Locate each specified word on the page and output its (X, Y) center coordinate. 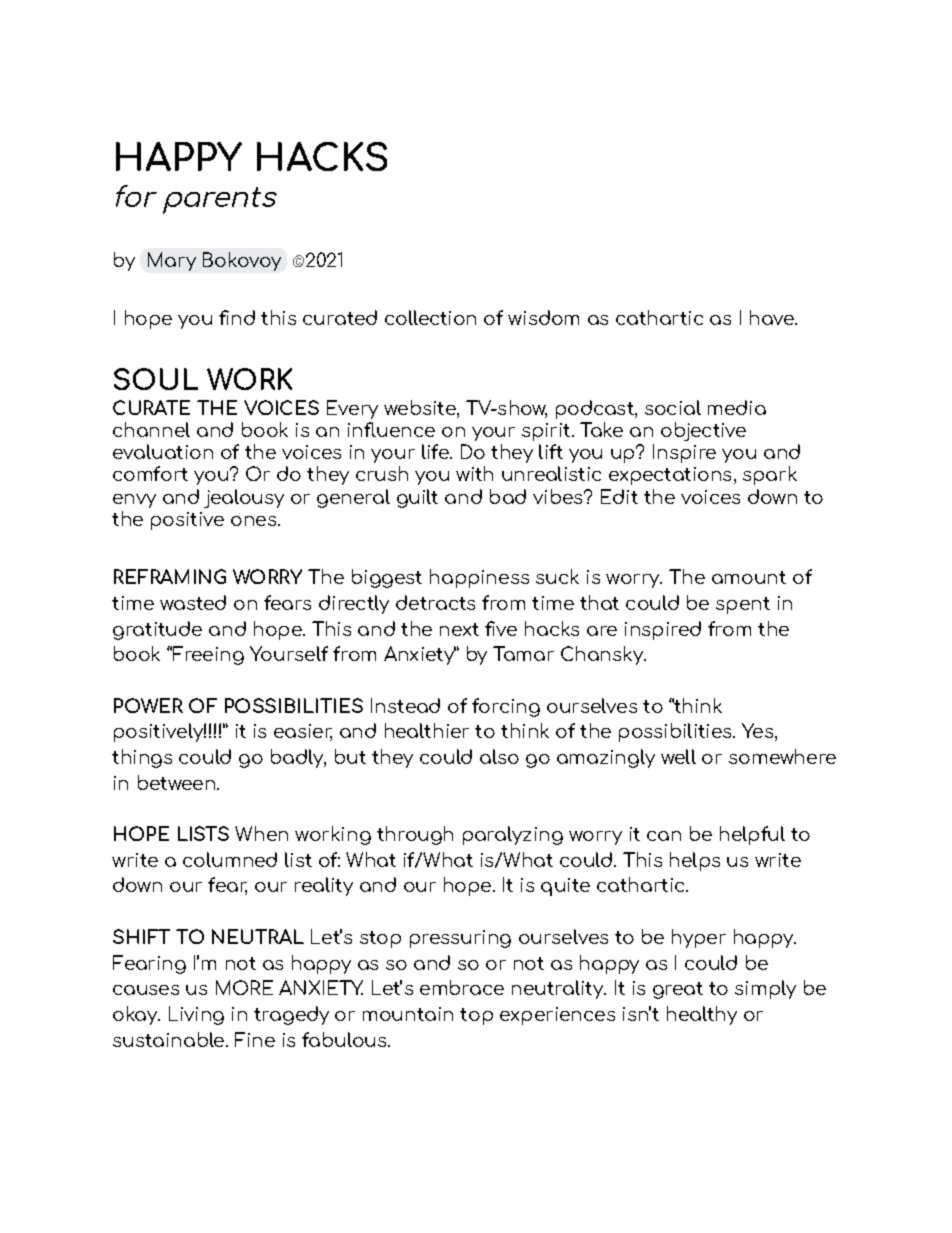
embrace (462, 987)
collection (430, 317)
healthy (702, 1015)
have (773, 317)
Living (196, 1015)
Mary (172, 261)
